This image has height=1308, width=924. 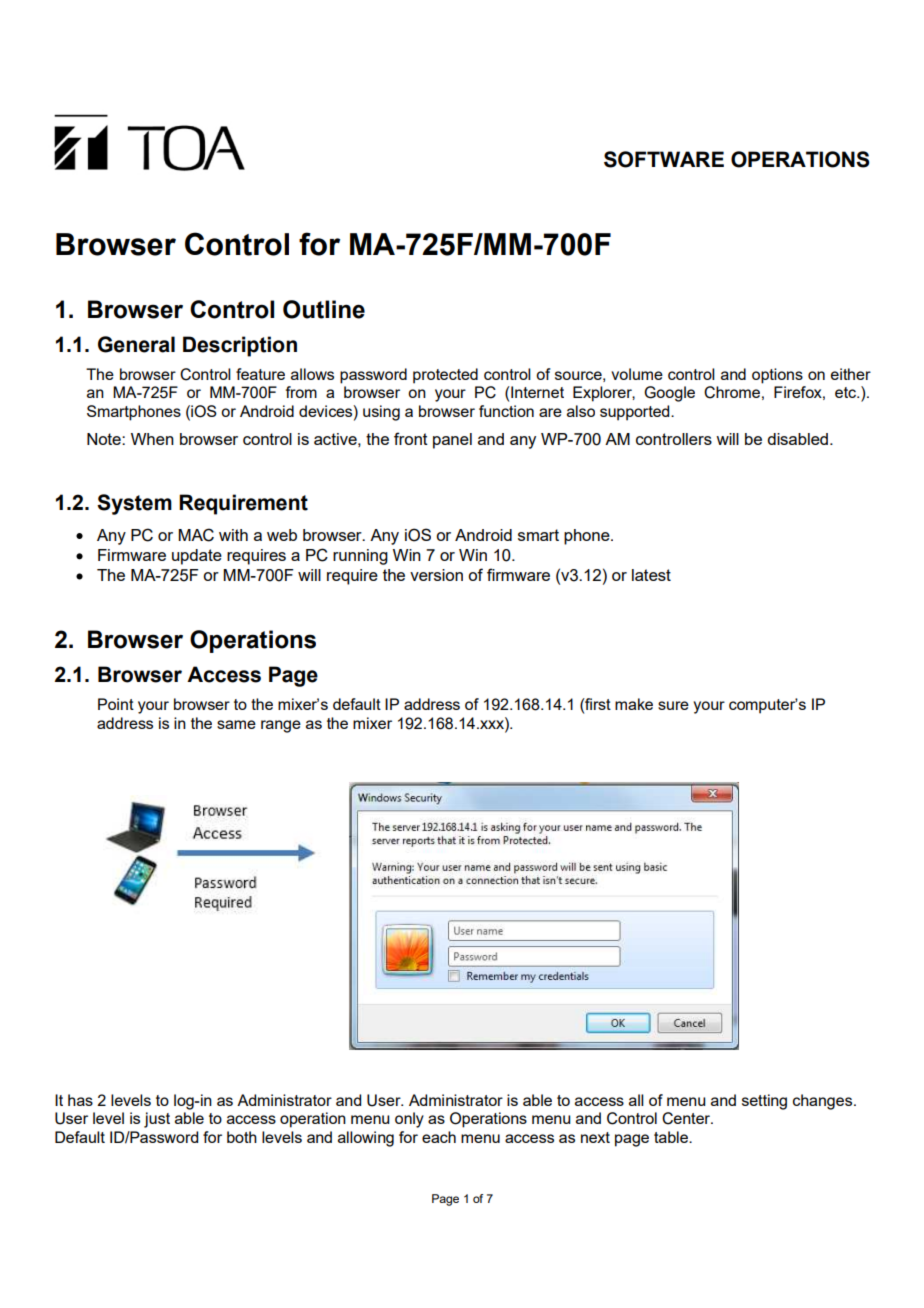 What do you see at coordinates (764, 1102) in the image?
I see `setting` at bounding box center [764, 1102].
